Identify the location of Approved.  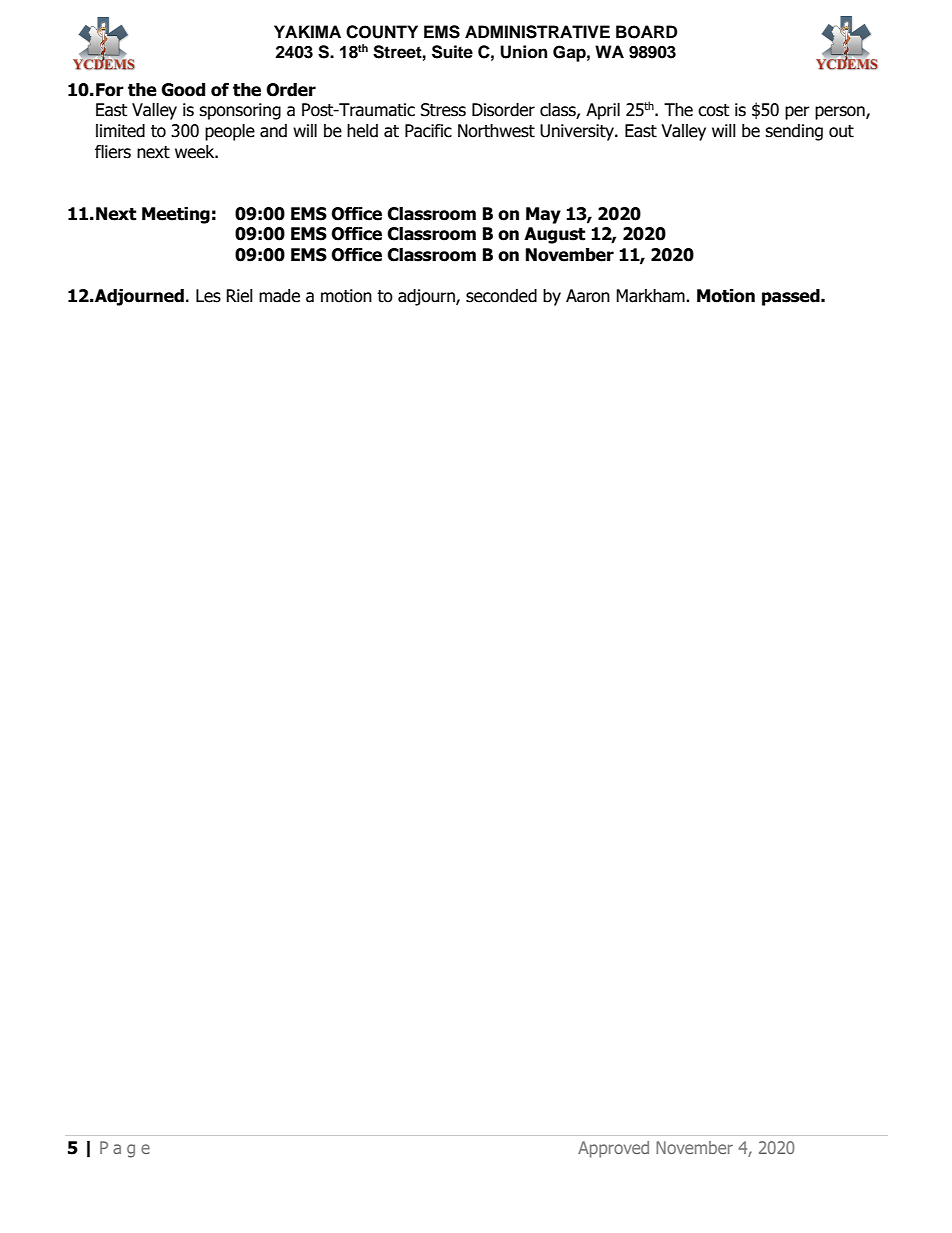
(613, 1149).
